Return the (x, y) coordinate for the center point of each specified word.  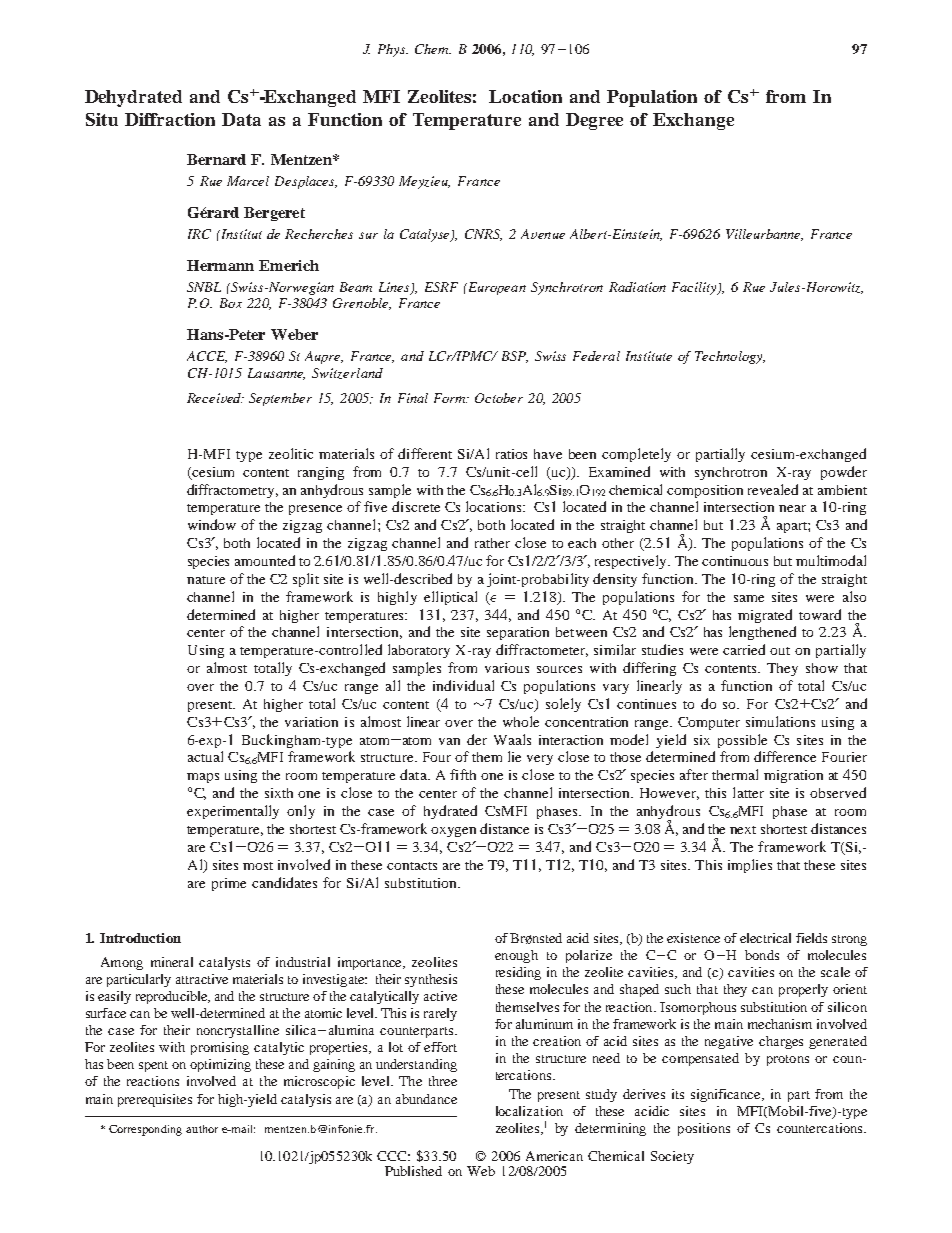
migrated (765, 616)
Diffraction (170, 119)
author (202, 1129)
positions (704, 1129)
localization (529, 1111)
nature (206, 580)
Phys (393, 50)
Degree (594, 121)
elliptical (450, 598)
